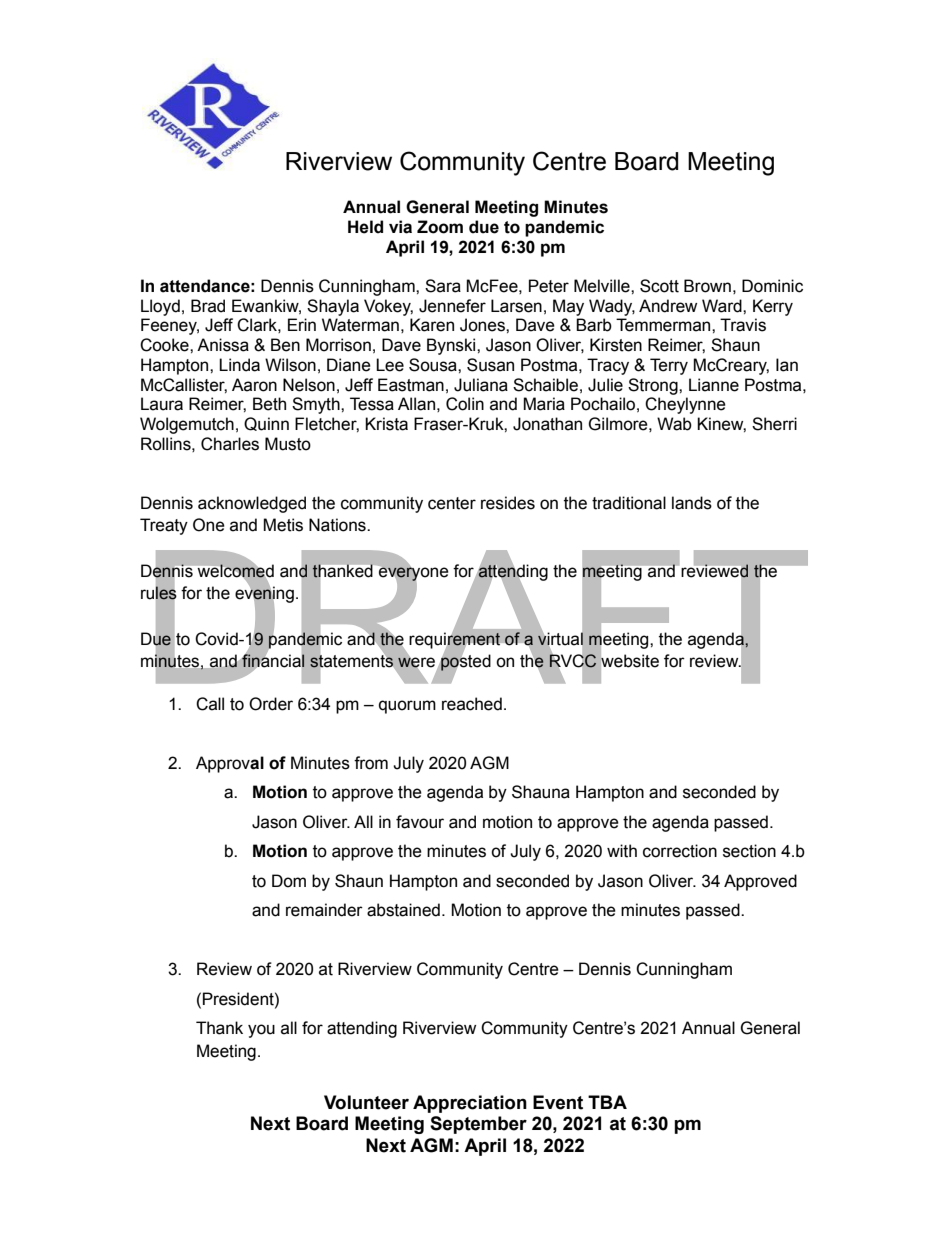 The height and width of the page is (1233, 952). What do you see at coordinates (707, 286) in the page?
I see `Brown` at bounding box center [707, 286].
